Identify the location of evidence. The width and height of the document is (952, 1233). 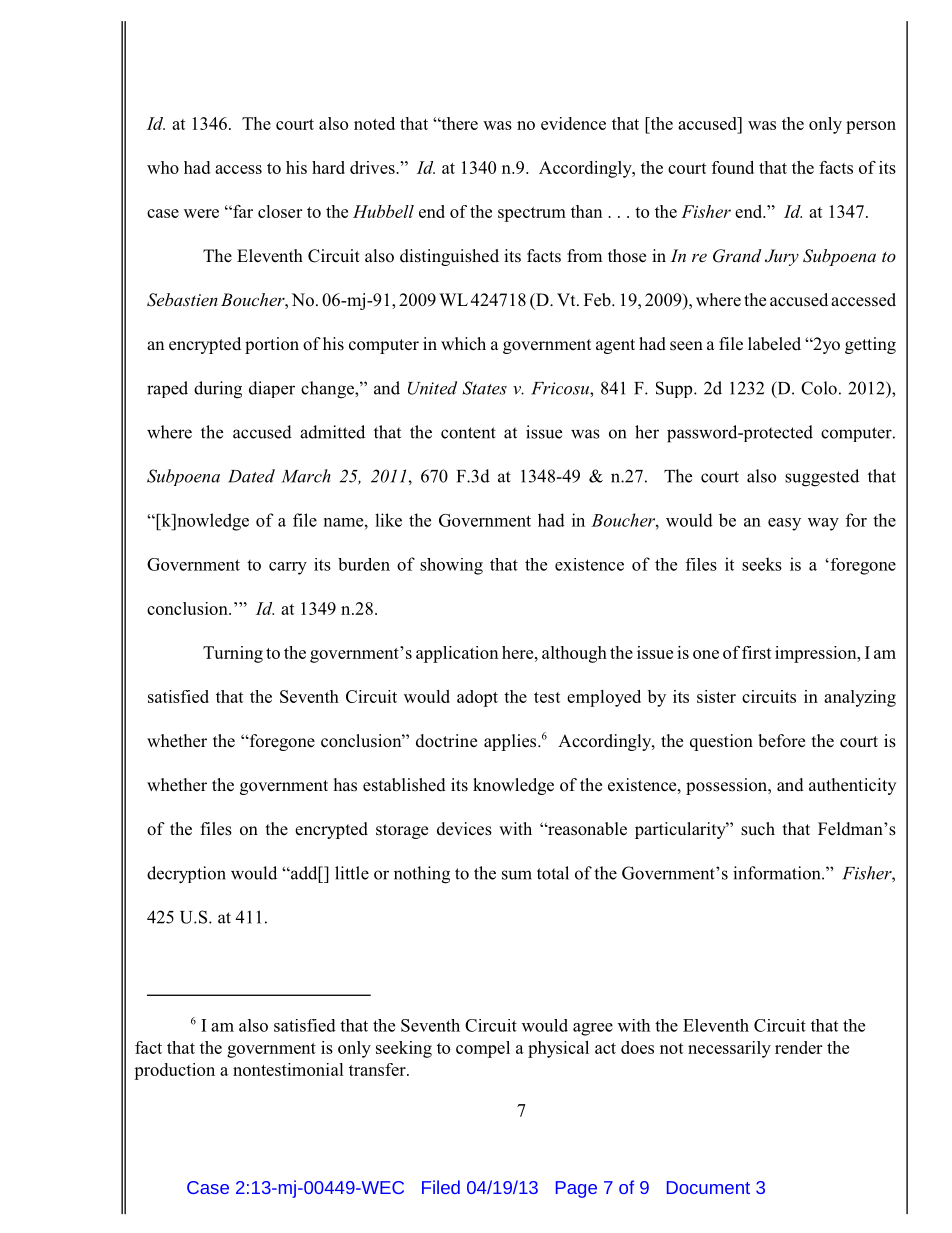
(573, 123).
